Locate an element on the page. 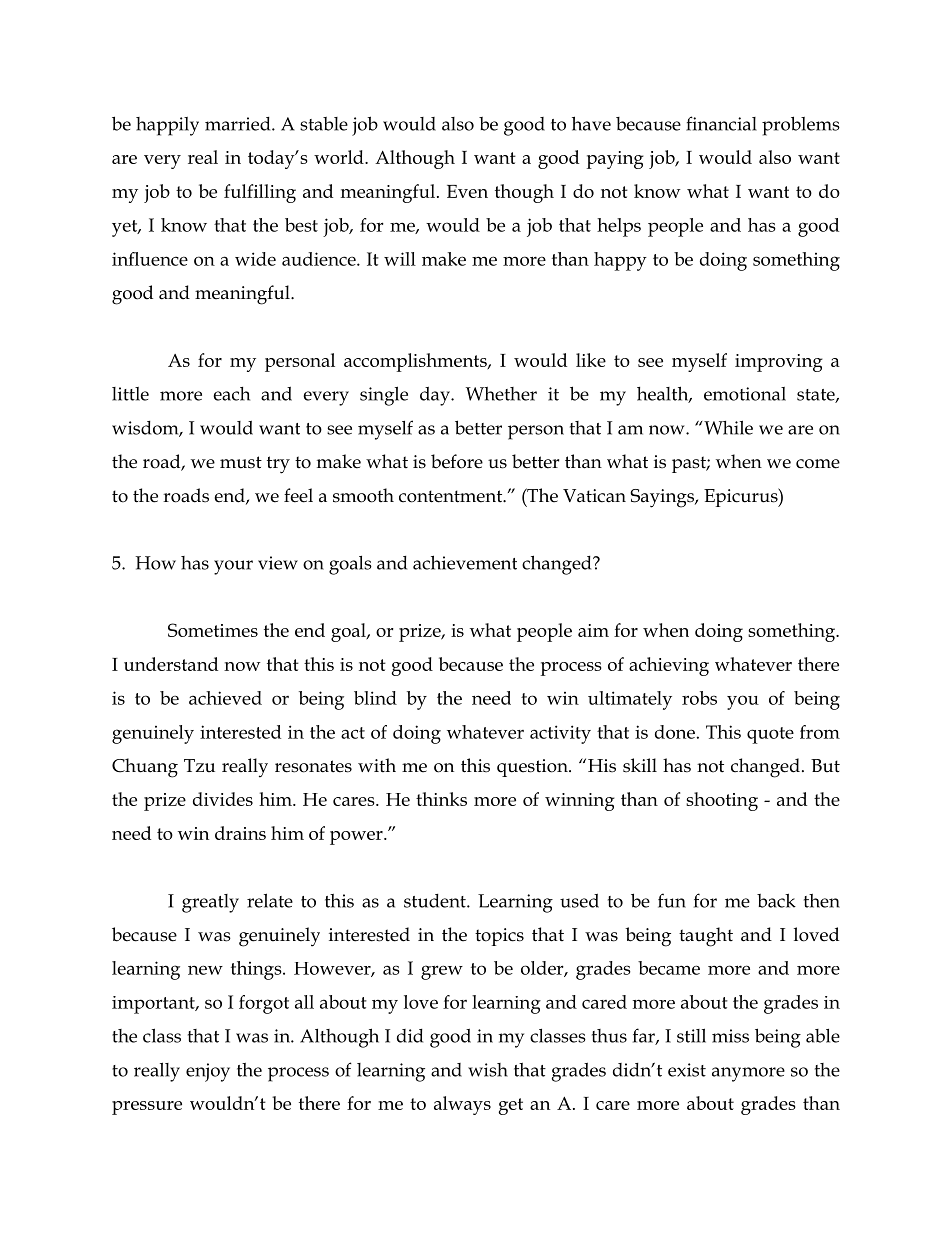  exist is located at coordinates (687, 1070).
